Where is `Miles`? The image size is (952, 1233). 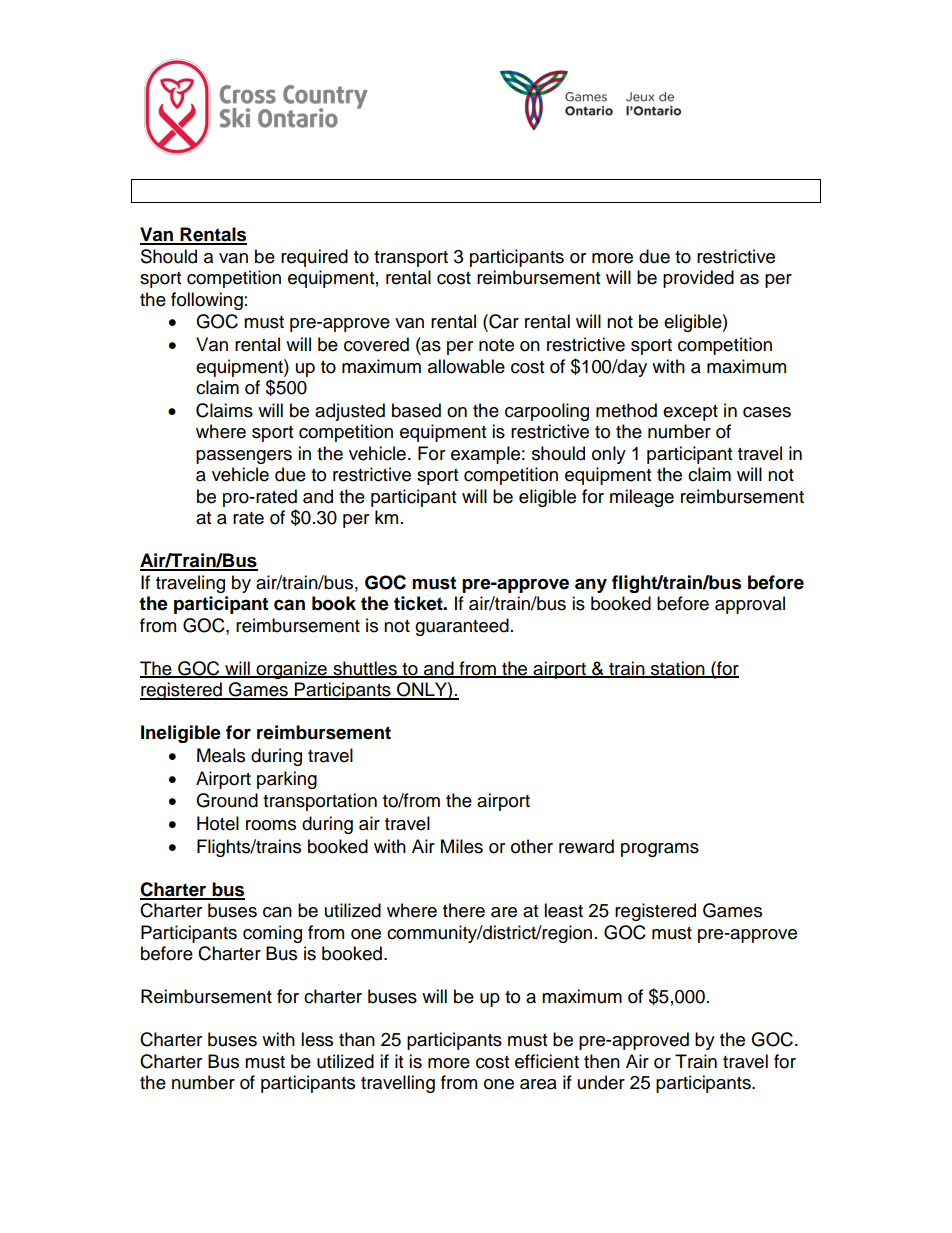 Miles is located at coordinates (462, 846).
